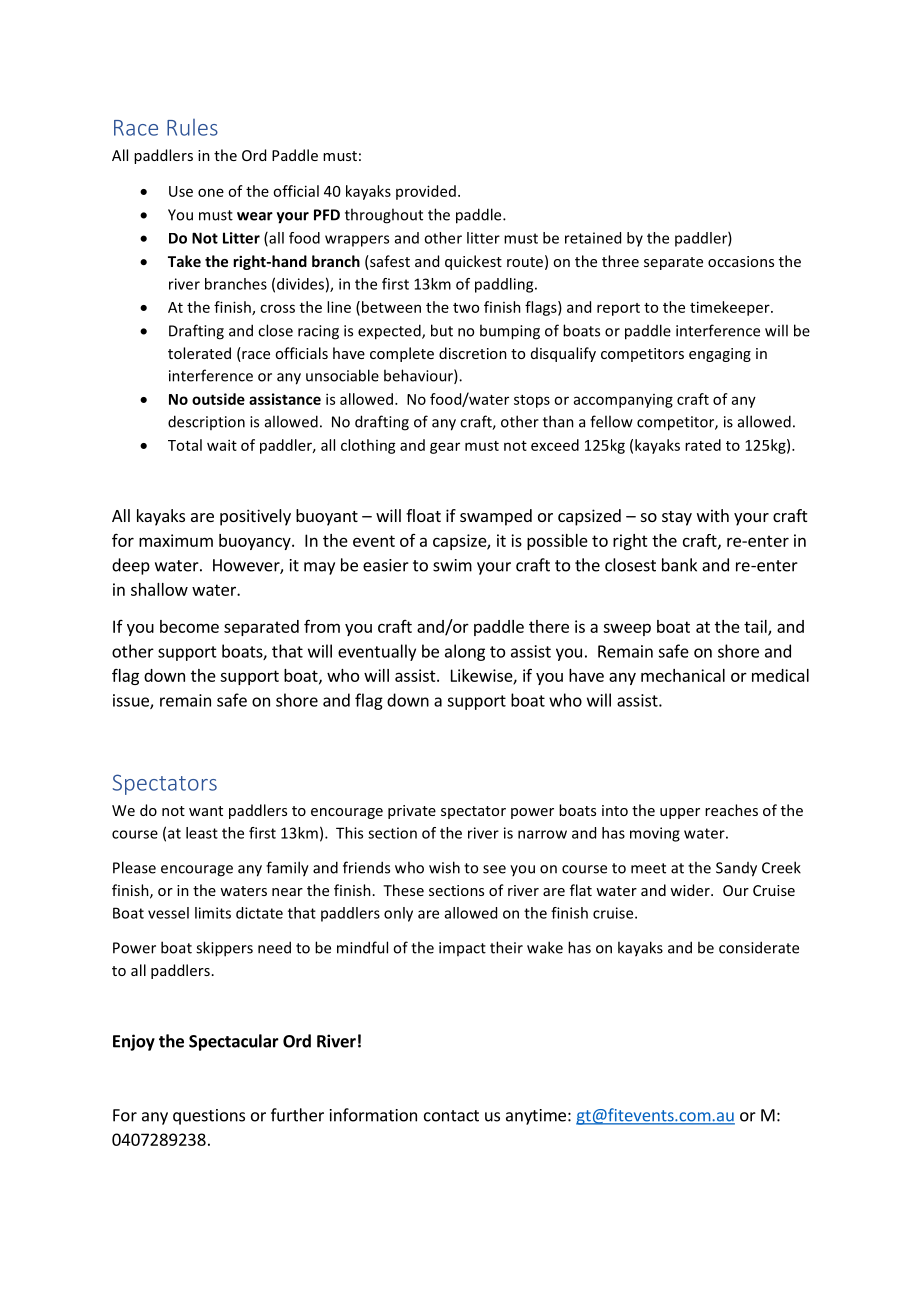  What do you see at coordinates (756, 627) in the screenshot?
I see `tail` at bounding box center [756, 627].
